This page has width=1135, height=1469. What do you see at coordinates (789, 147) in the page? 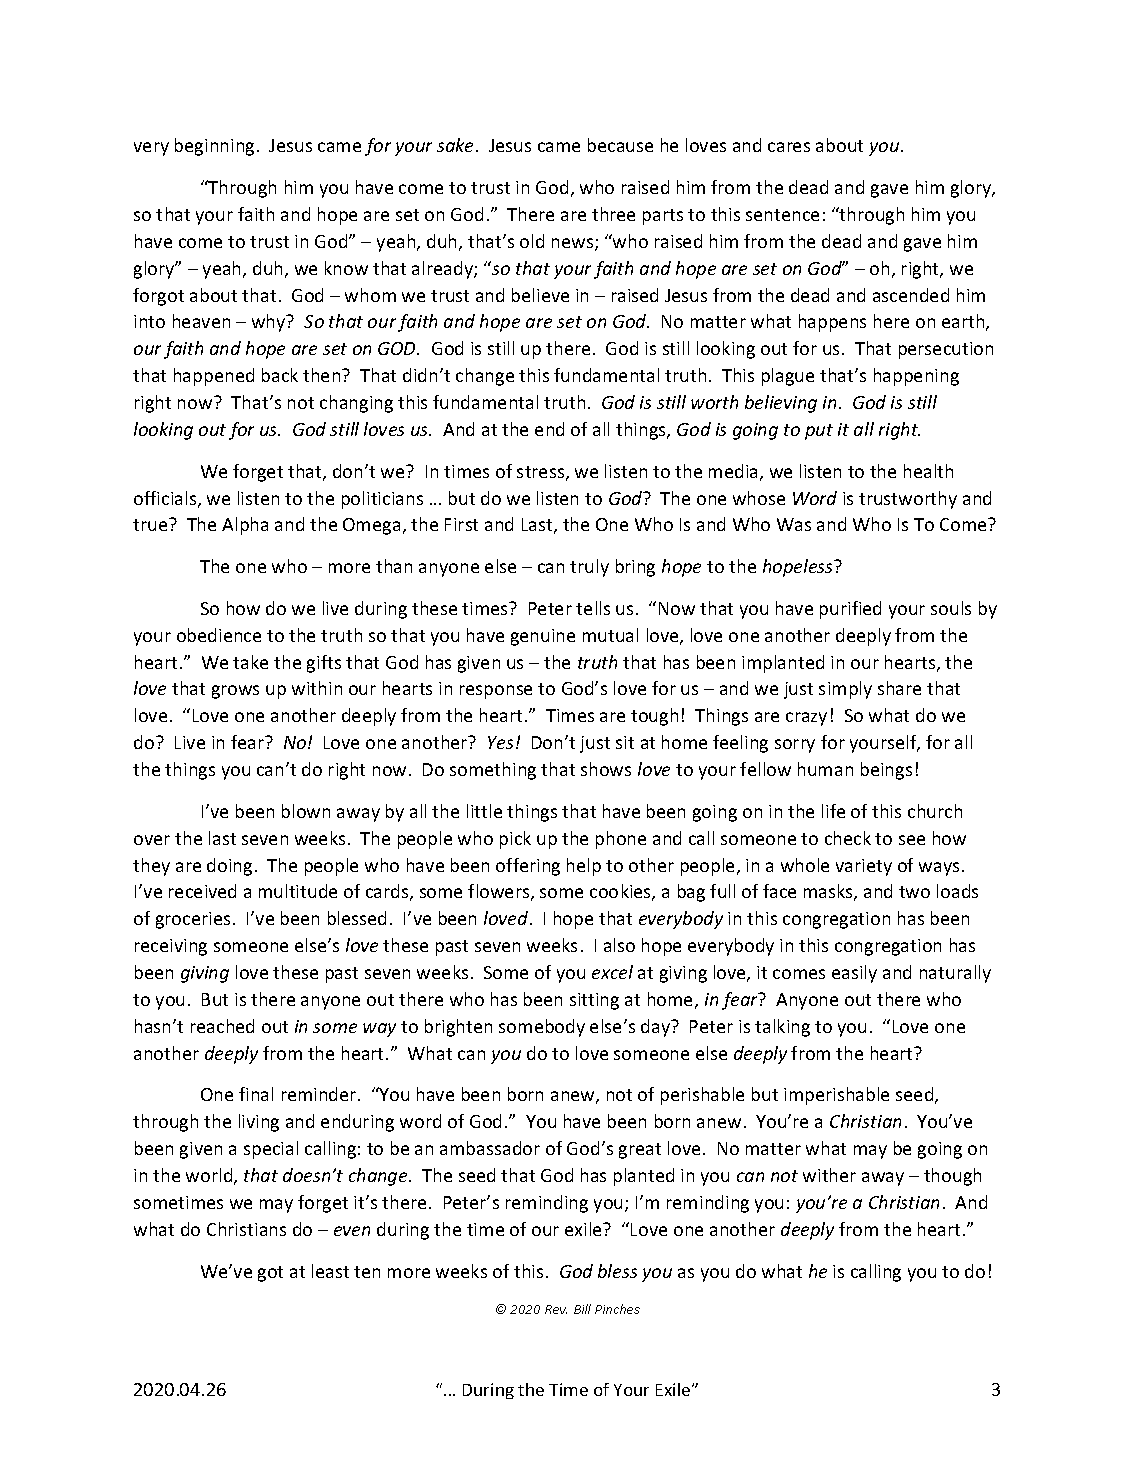
I see `cares` at bounding box center [789, 147].
